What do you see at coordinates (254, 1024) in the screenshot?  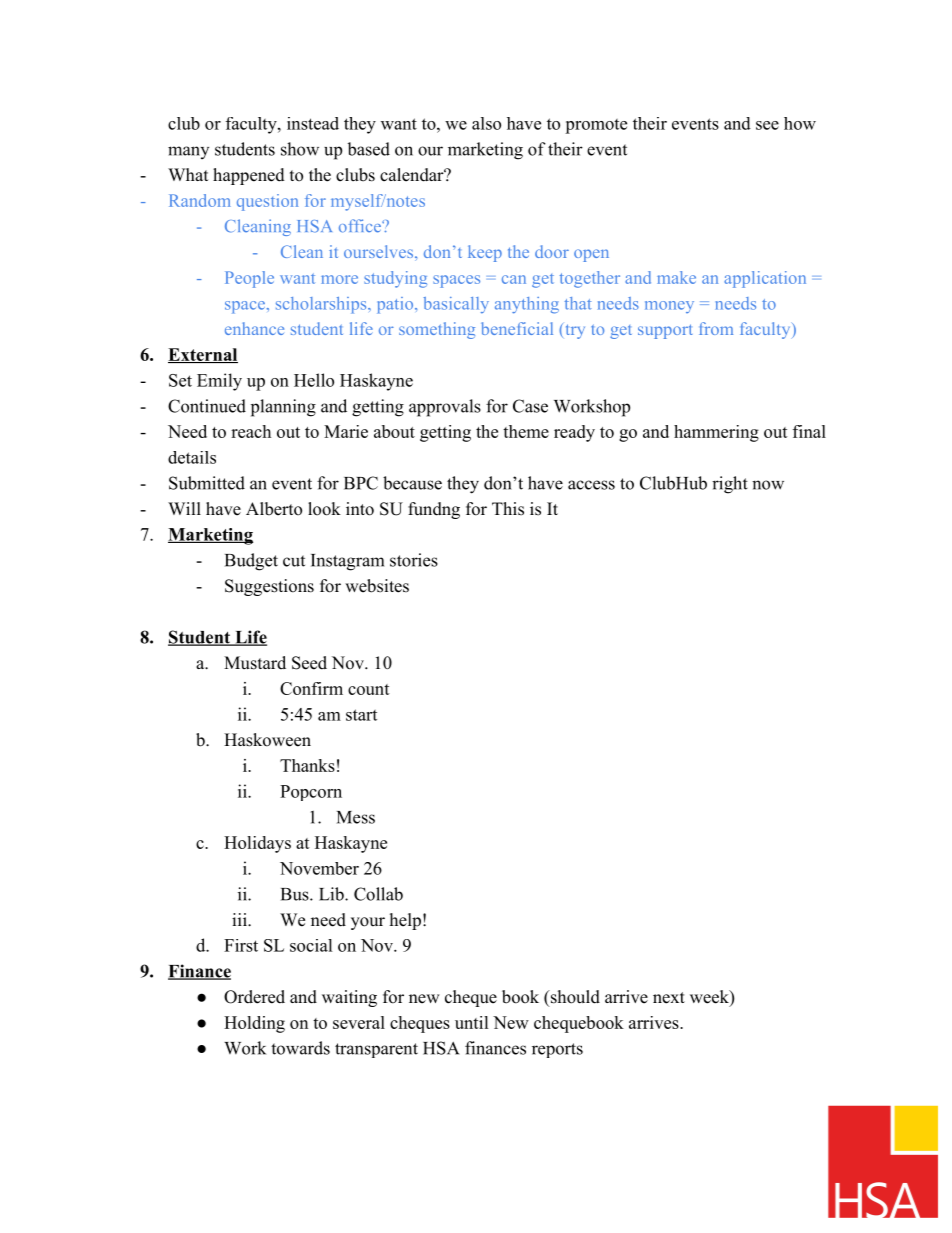 I see `Holding` at bounding box center [254, 1024].
